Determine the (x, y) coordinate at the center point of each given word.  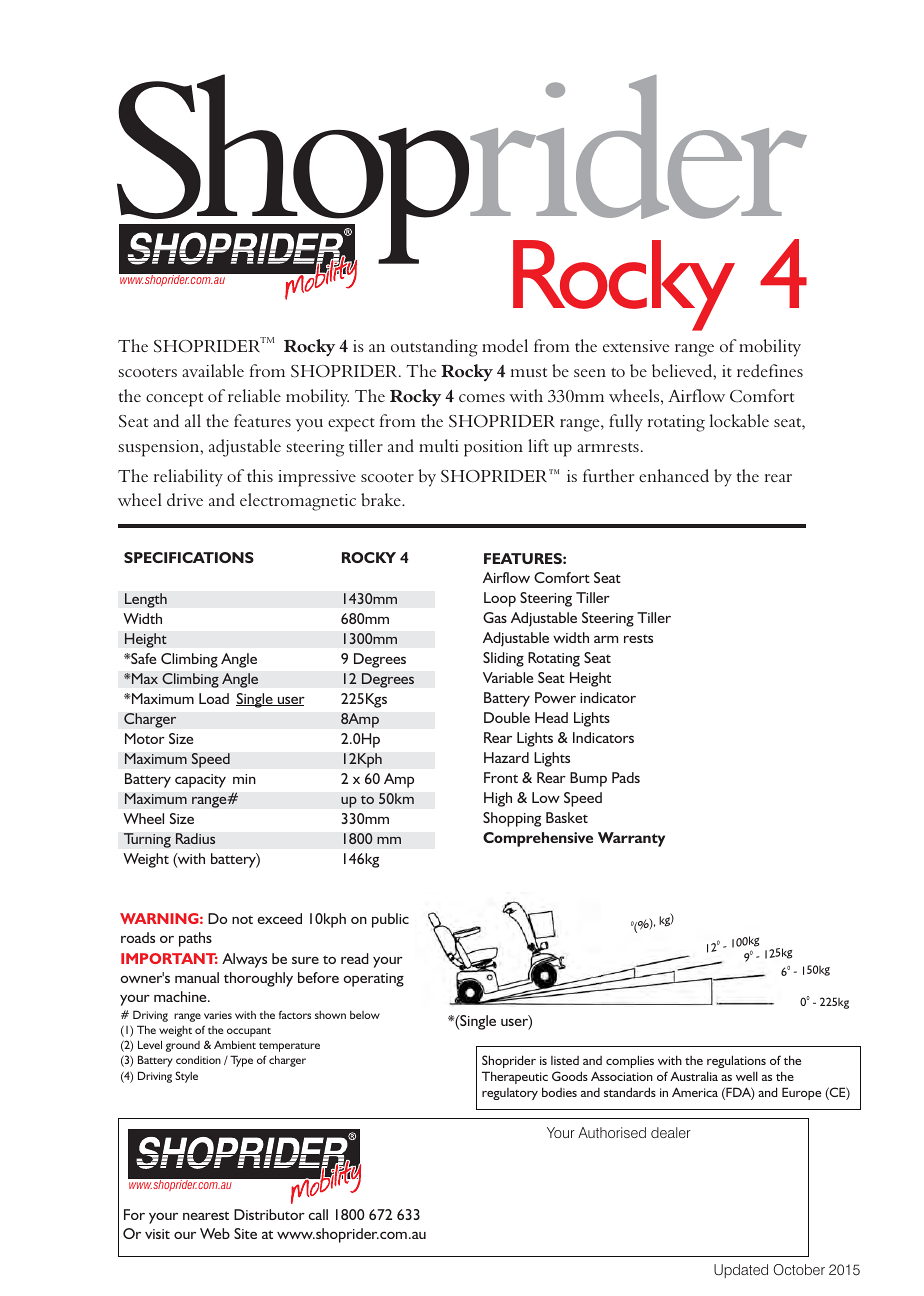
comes (482, 398)
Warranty (631, 839)
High (498, 799)
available (213, 370)
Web (215, 1233)
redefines (770, 370)
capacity (200, 781)
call (318, 1214)
